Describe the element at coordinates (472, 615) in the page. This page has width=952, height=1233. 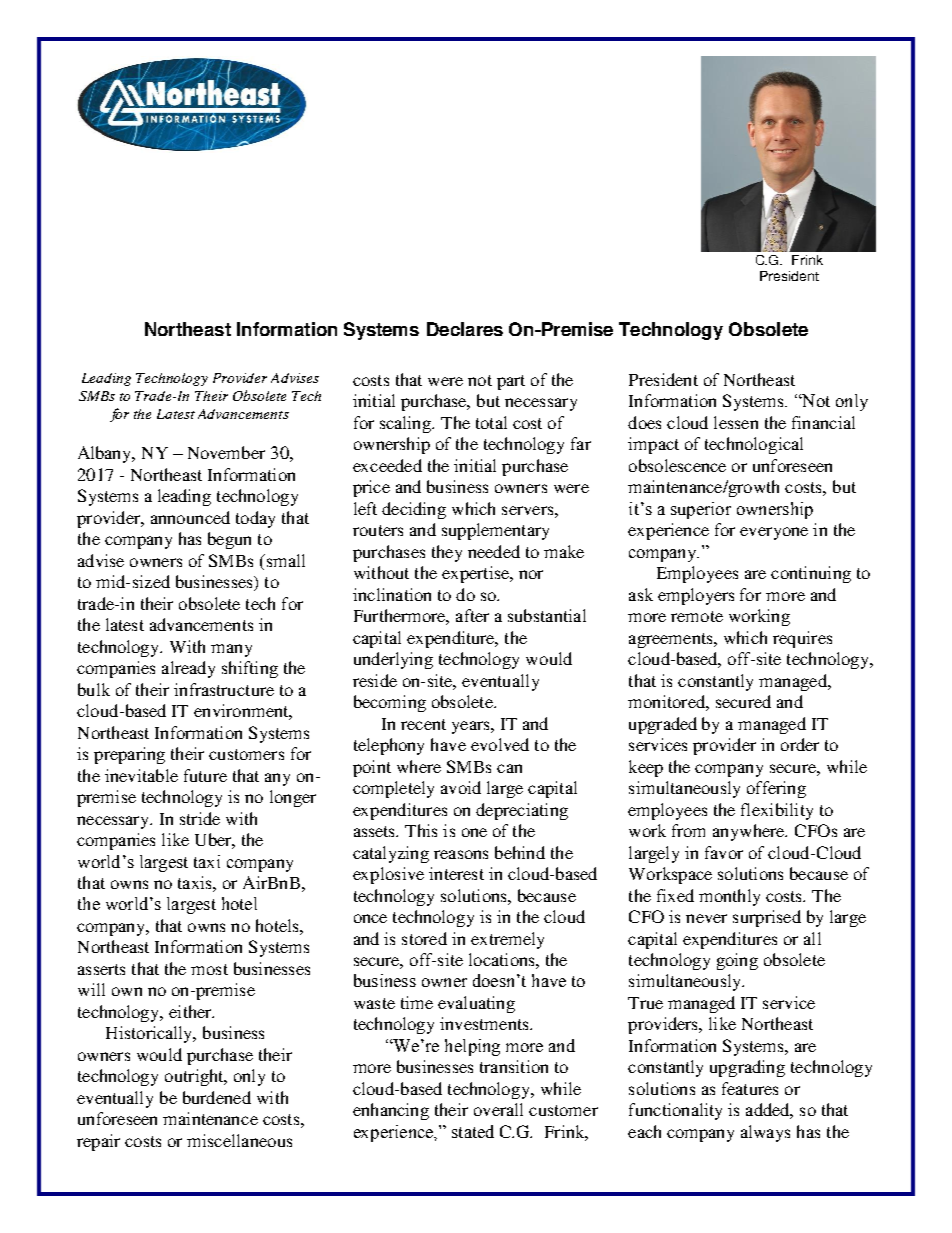
I see `after` at that location.
